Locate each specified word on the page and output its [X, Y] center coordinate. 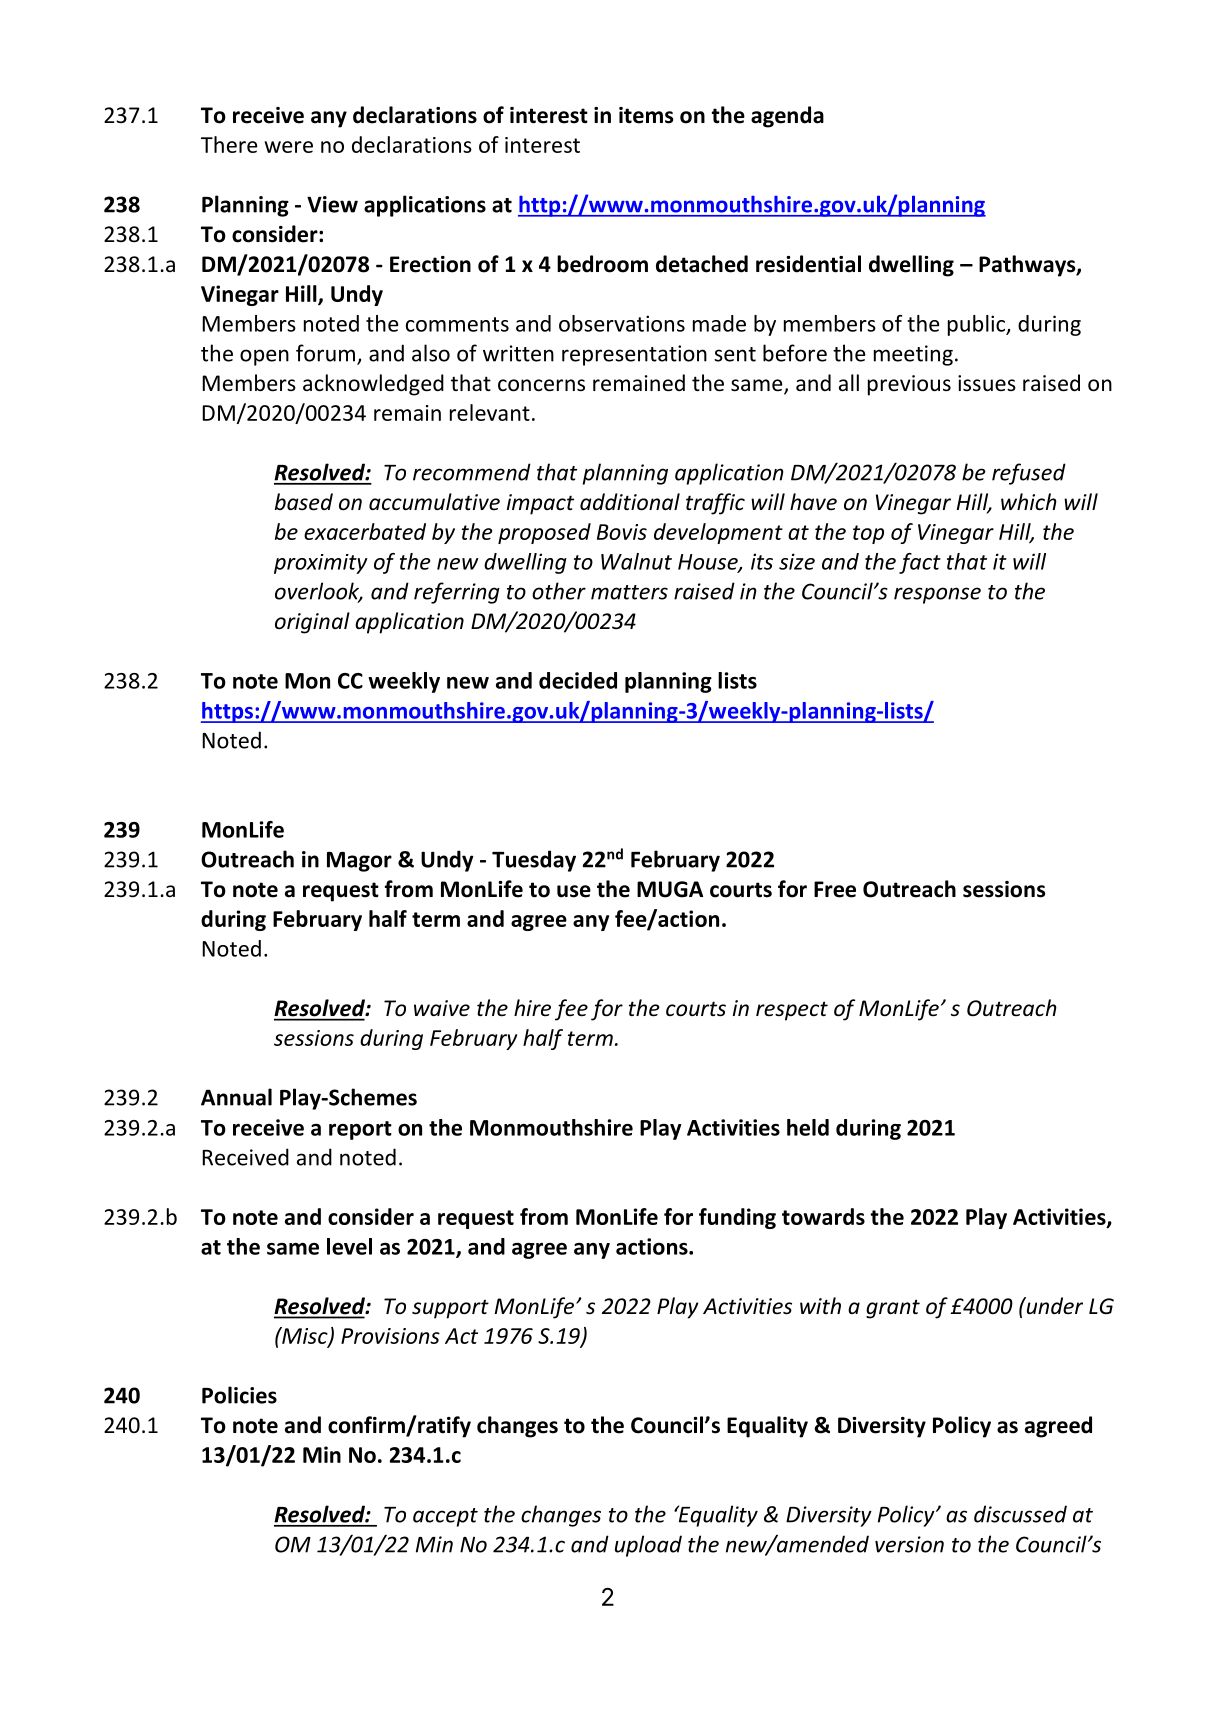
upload [648, 1546]
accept [445, 1517]
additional [630, 502]
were [288, 147]
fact [920, 563]
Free [835, 889]
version [909, 1544]
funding [737, 1218]
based [304, 502]
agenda [787, 117]
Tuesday [534, 861]
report [360, 1130]
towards [823, 1216]
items [646, 115]
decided [578, 680]
